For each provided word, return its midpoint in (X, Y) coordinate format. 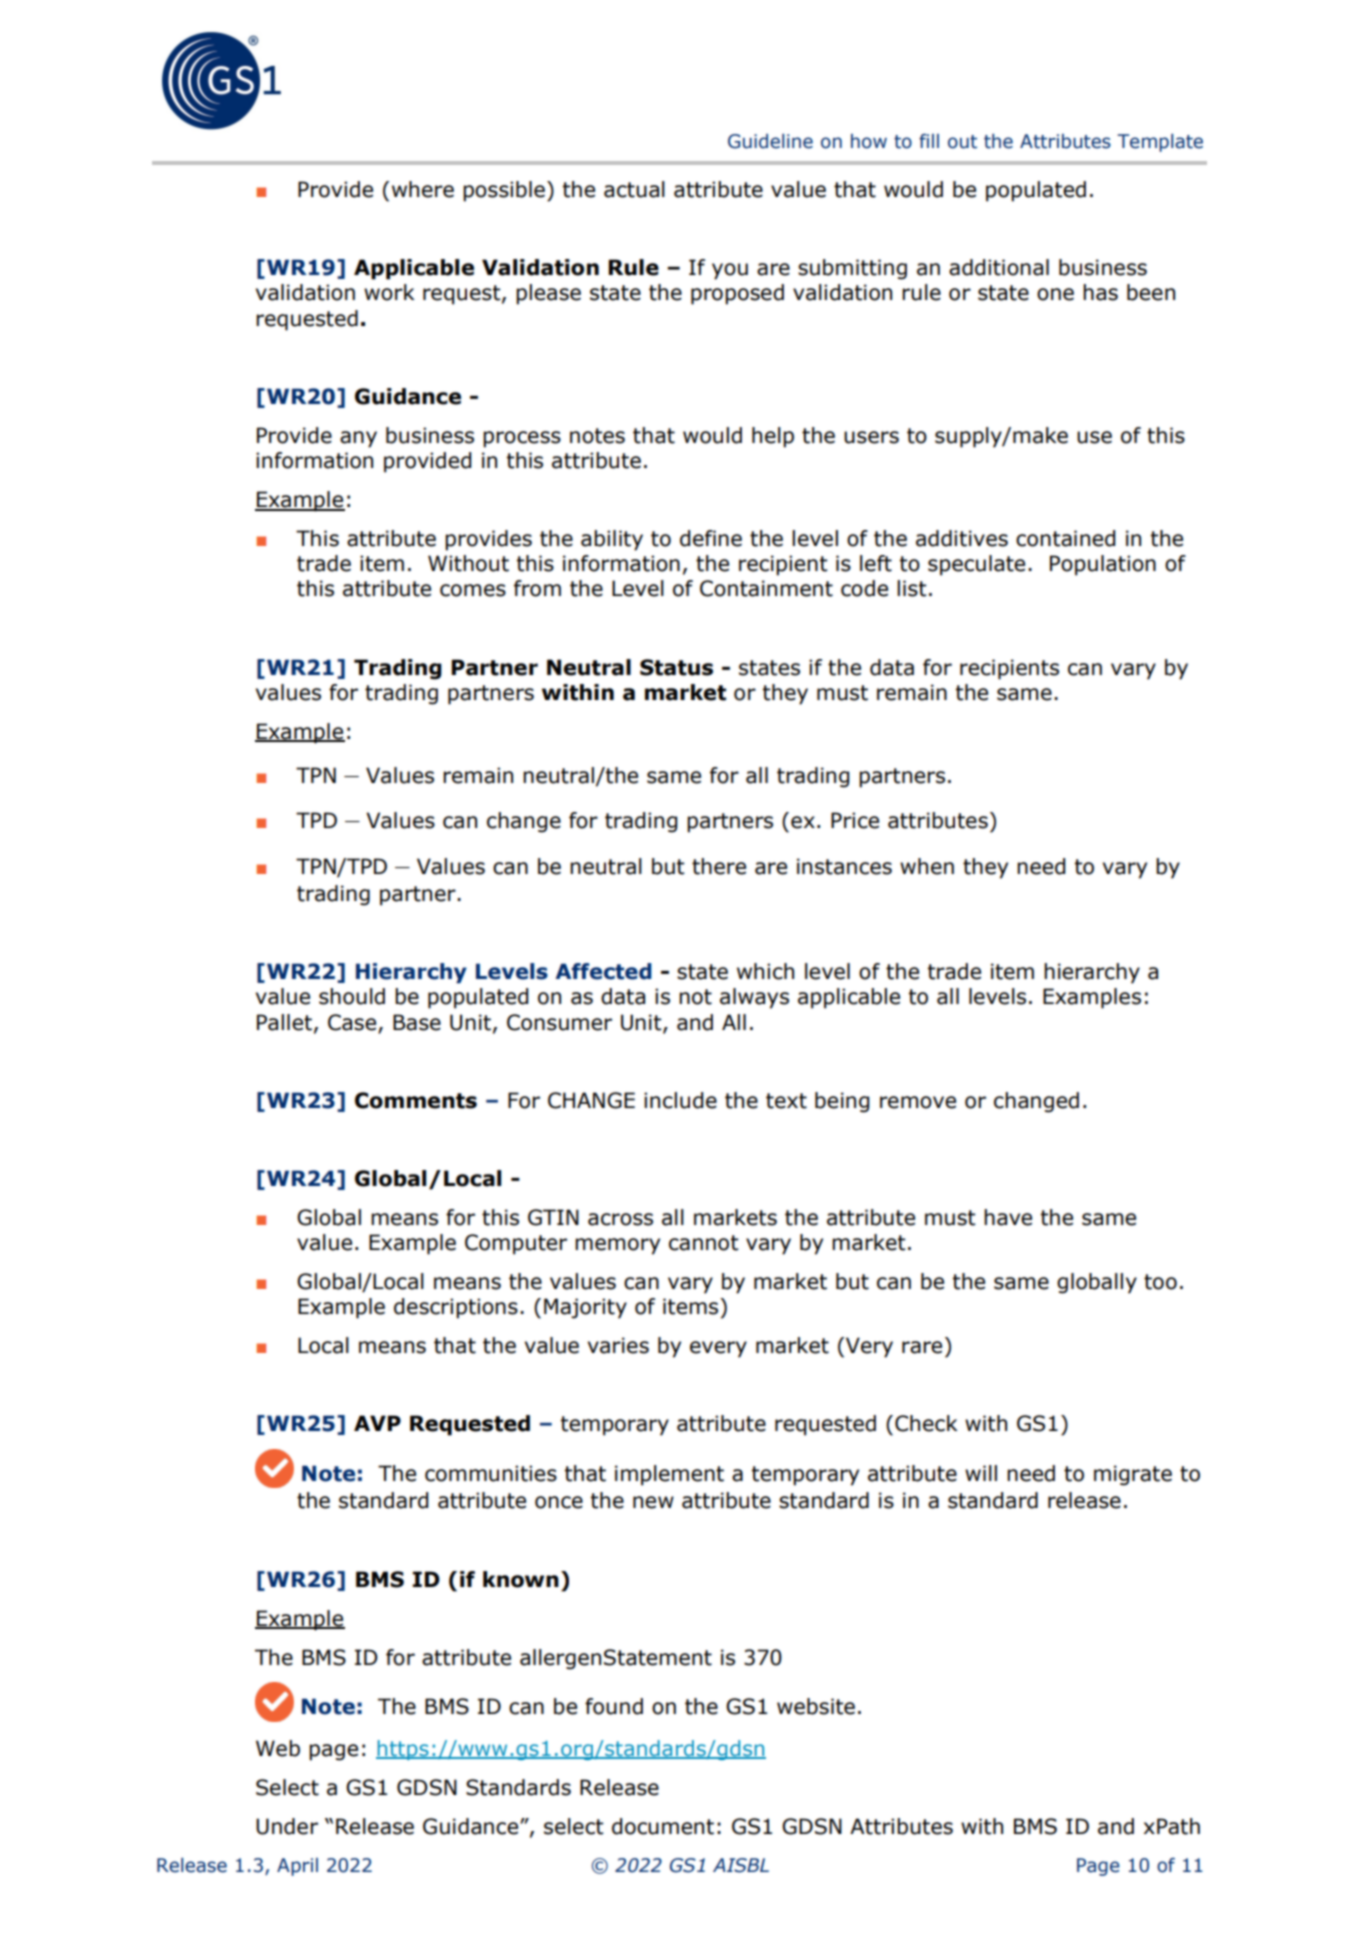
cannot (704, 1243)
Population (1103, 565)
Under (287, 1826)
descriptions (456, 1308)
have (1008, 1217)
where (423, 189)
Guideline (770, 141)
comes (473, 590)
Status (676, 667)
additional (999, 267)
